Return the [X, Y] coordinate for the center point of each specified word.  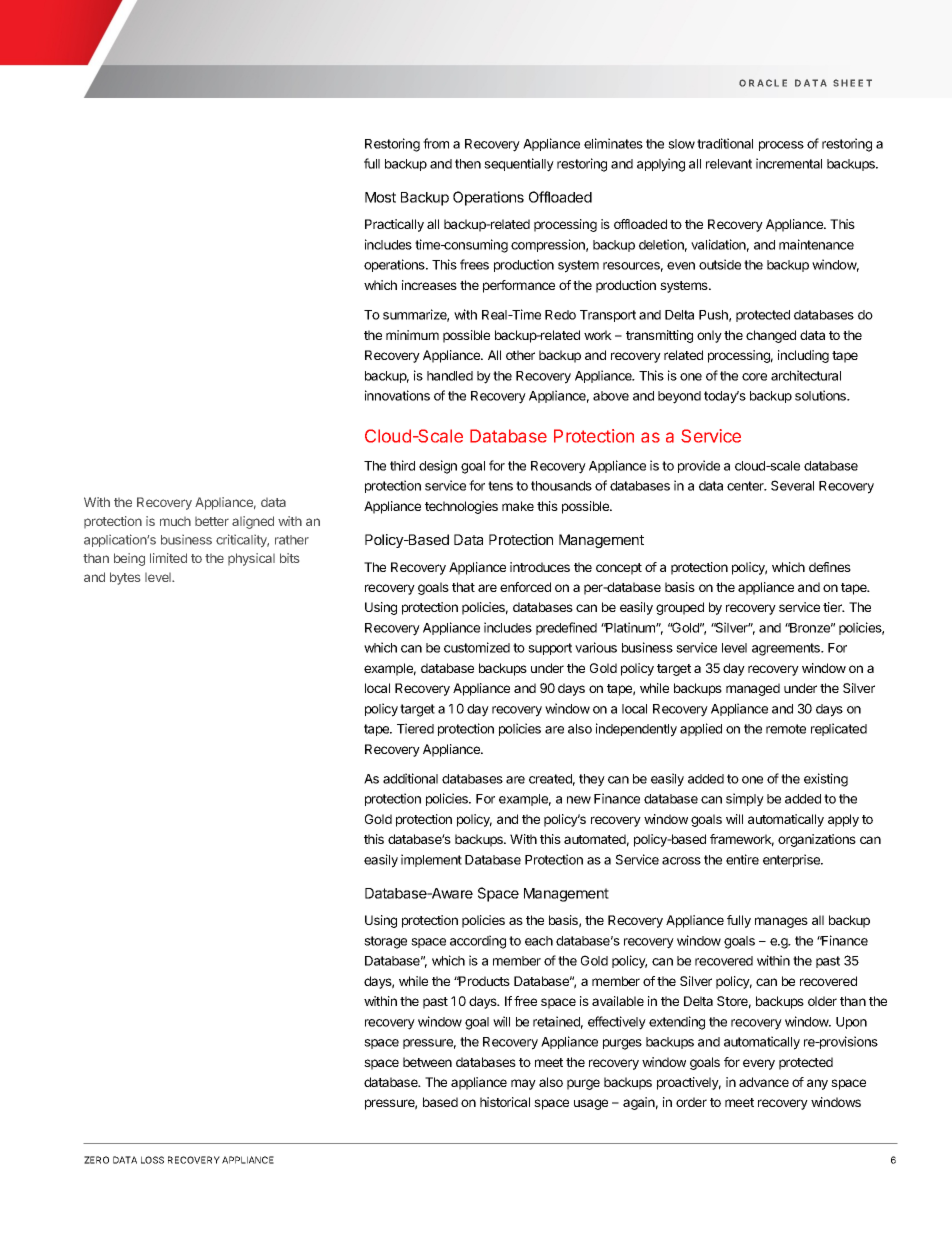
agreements [787, 649]
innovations [397, 395]
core [754, 377]
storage [385, 942]
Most [380, 197]
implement [431, 860]
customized [477, 647]
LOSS [152, 1160]
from [436, 143]
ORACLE [763, 83]
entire [742, 859]
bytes [125, 578]
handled [450, 376]
